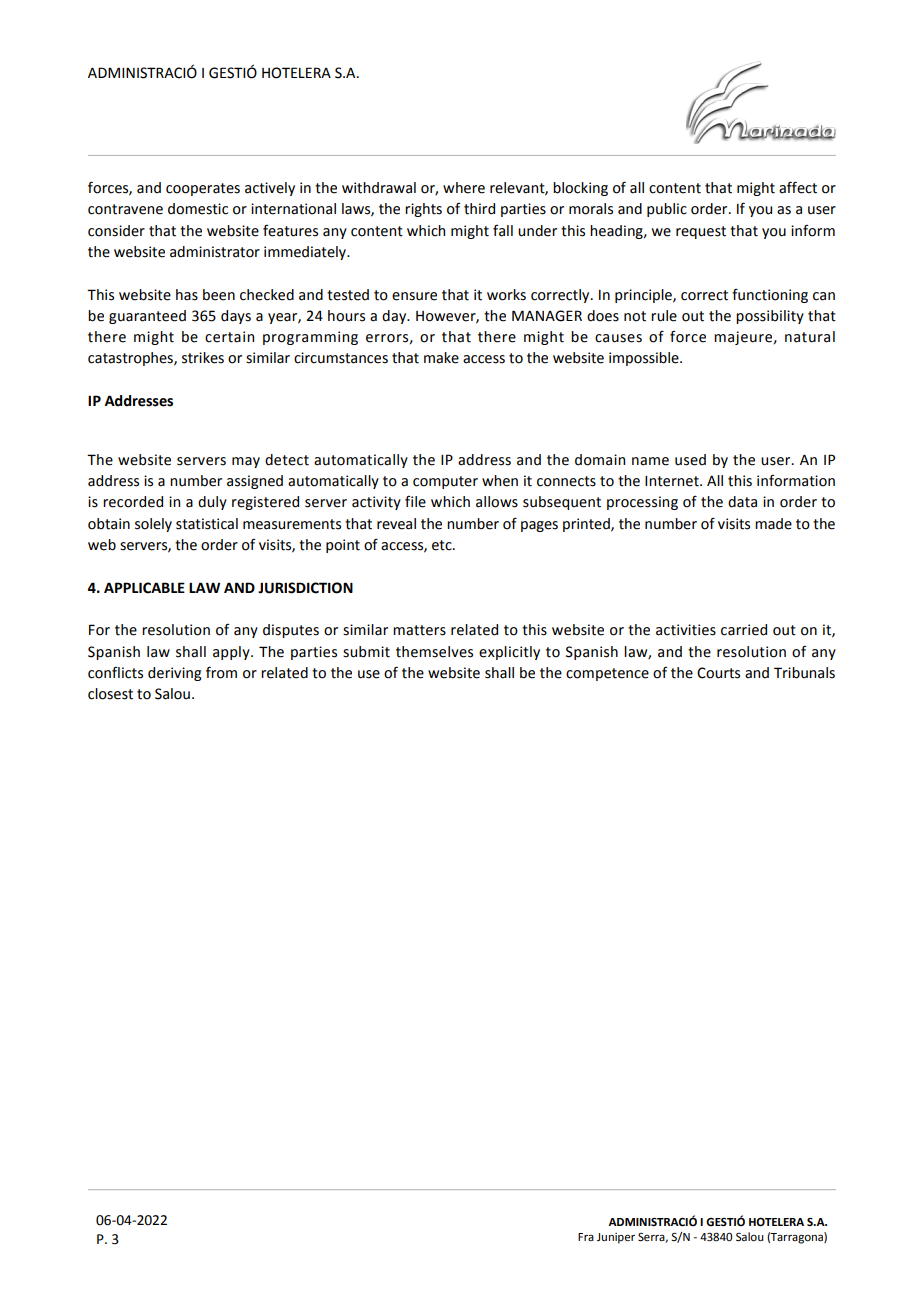 Image resolution: width=924 pixels, height=1308 pixels. Describe the element at coordinates (443, 545) in the screenshot. I see `etc` at that location.
